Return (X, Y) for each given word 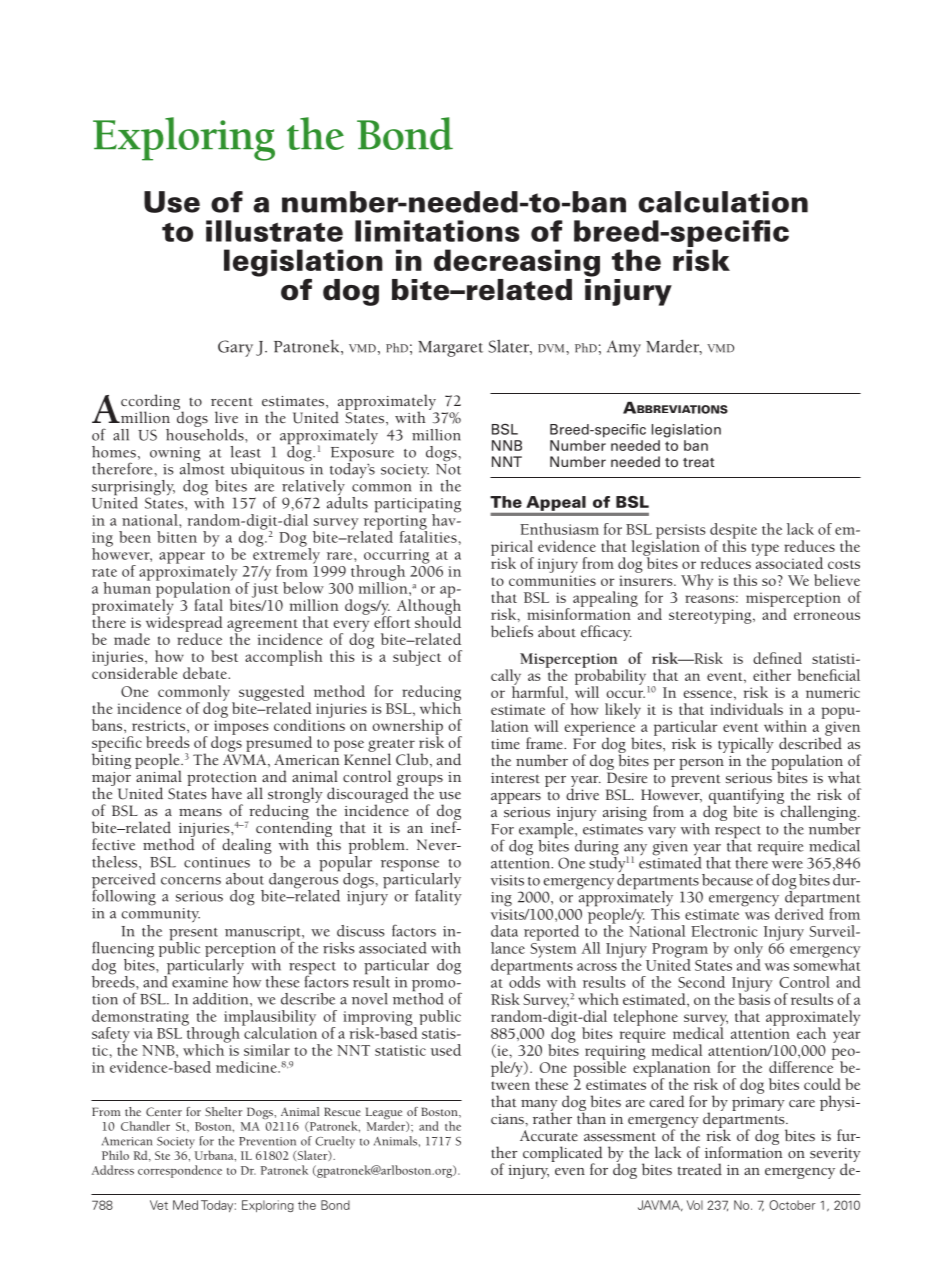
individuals (746, 709)
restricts (160, 725)
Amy (624, 348)
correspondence (180, 1171)
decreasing (517, 263)
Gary (235, 348)
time (505, 744)
